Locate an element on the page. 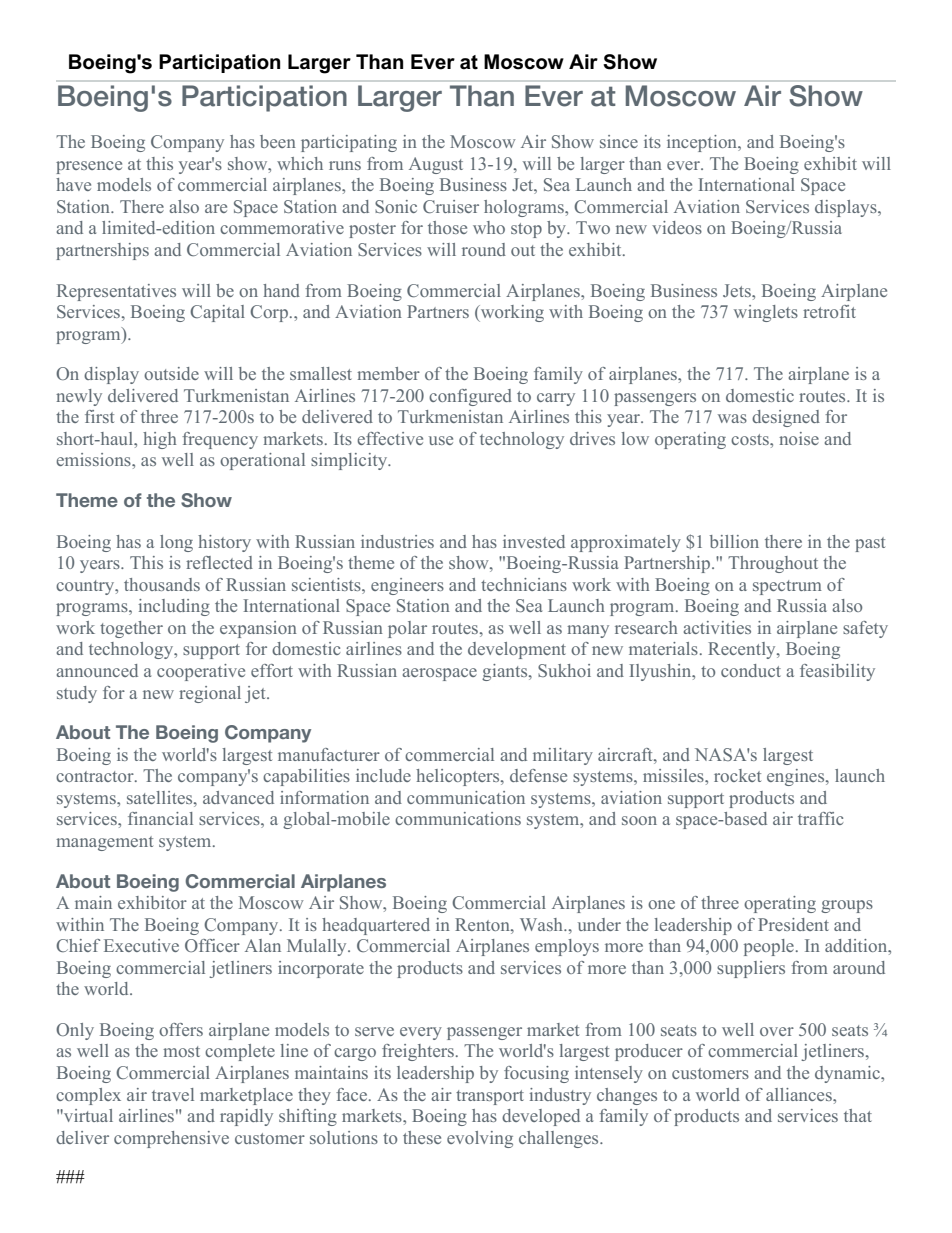 The height and width of the document is (1233, 952). August is located at coordinates (436, 165).
